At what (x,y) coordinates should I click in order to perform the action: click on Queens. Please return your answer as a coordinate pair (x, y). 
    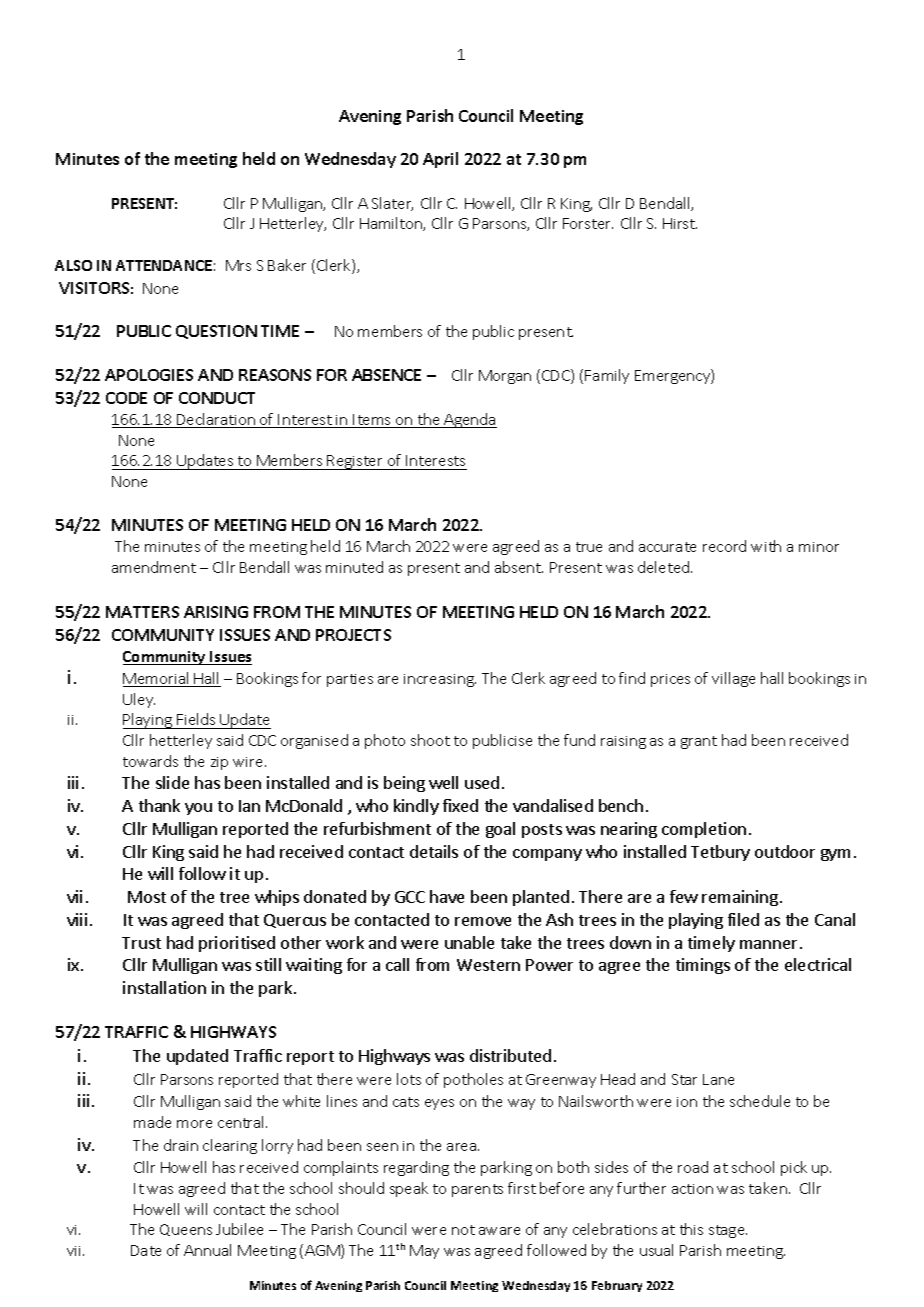
    Looking at the image, I should click on (186, 1230).
